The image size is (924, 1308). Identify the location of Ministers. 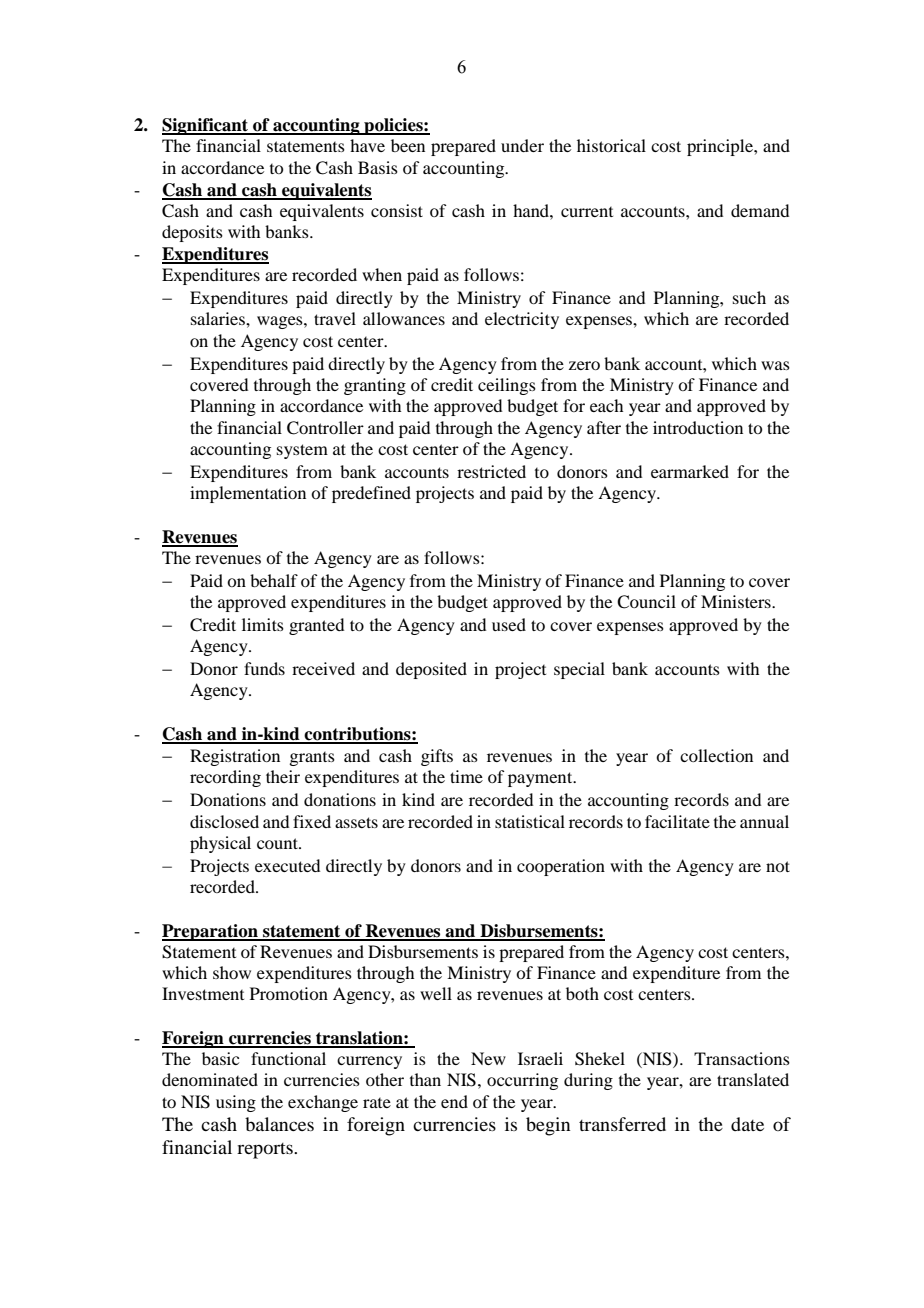
(737, 601).
